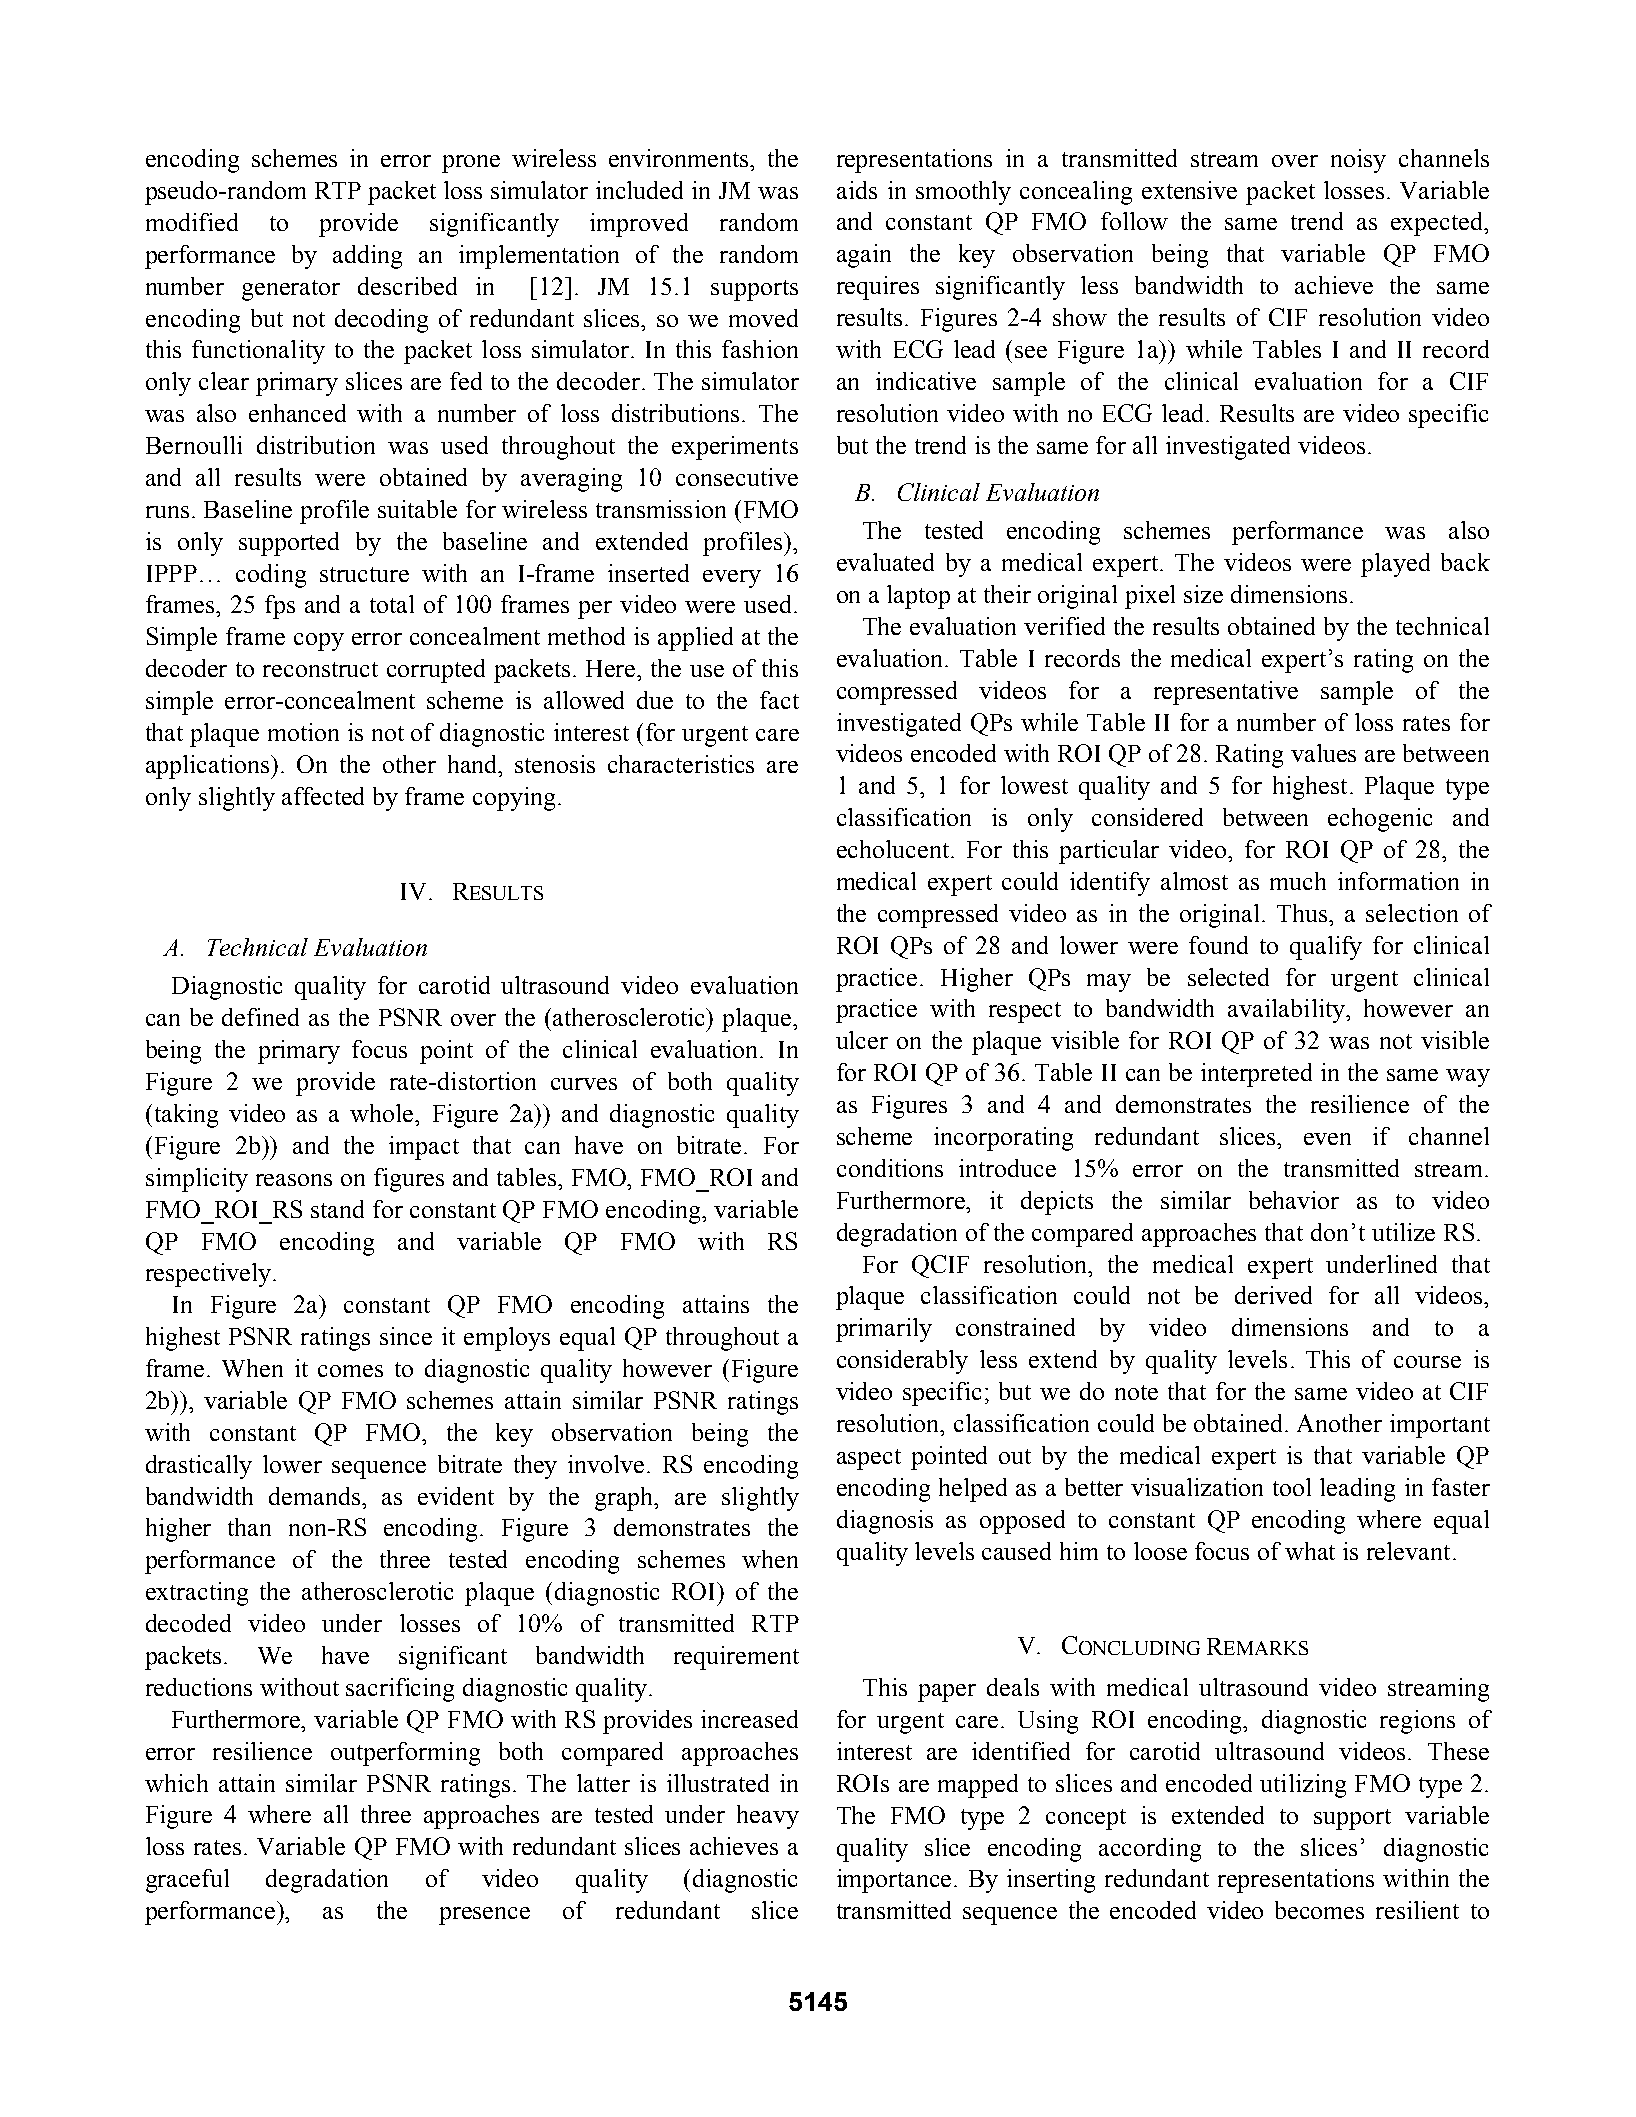 The image size is (1636, 2117). What do you see at coordinates (1203, 594) in the screenshot?
I see `size` at bounding box center [1203, 594].
